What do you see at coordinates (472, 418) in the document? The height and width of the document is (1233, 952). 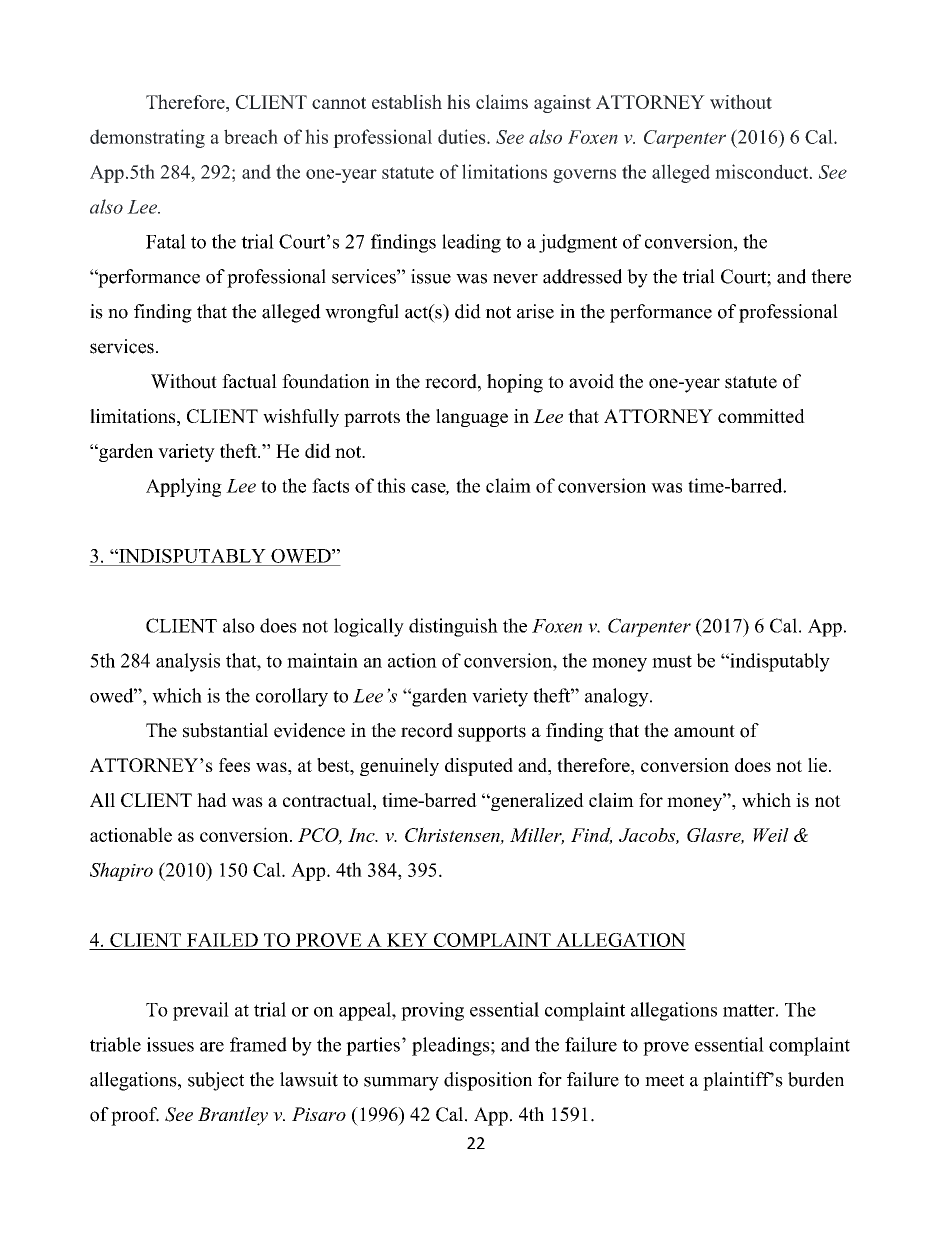 I see `language` at bounding box center [472, 418].
